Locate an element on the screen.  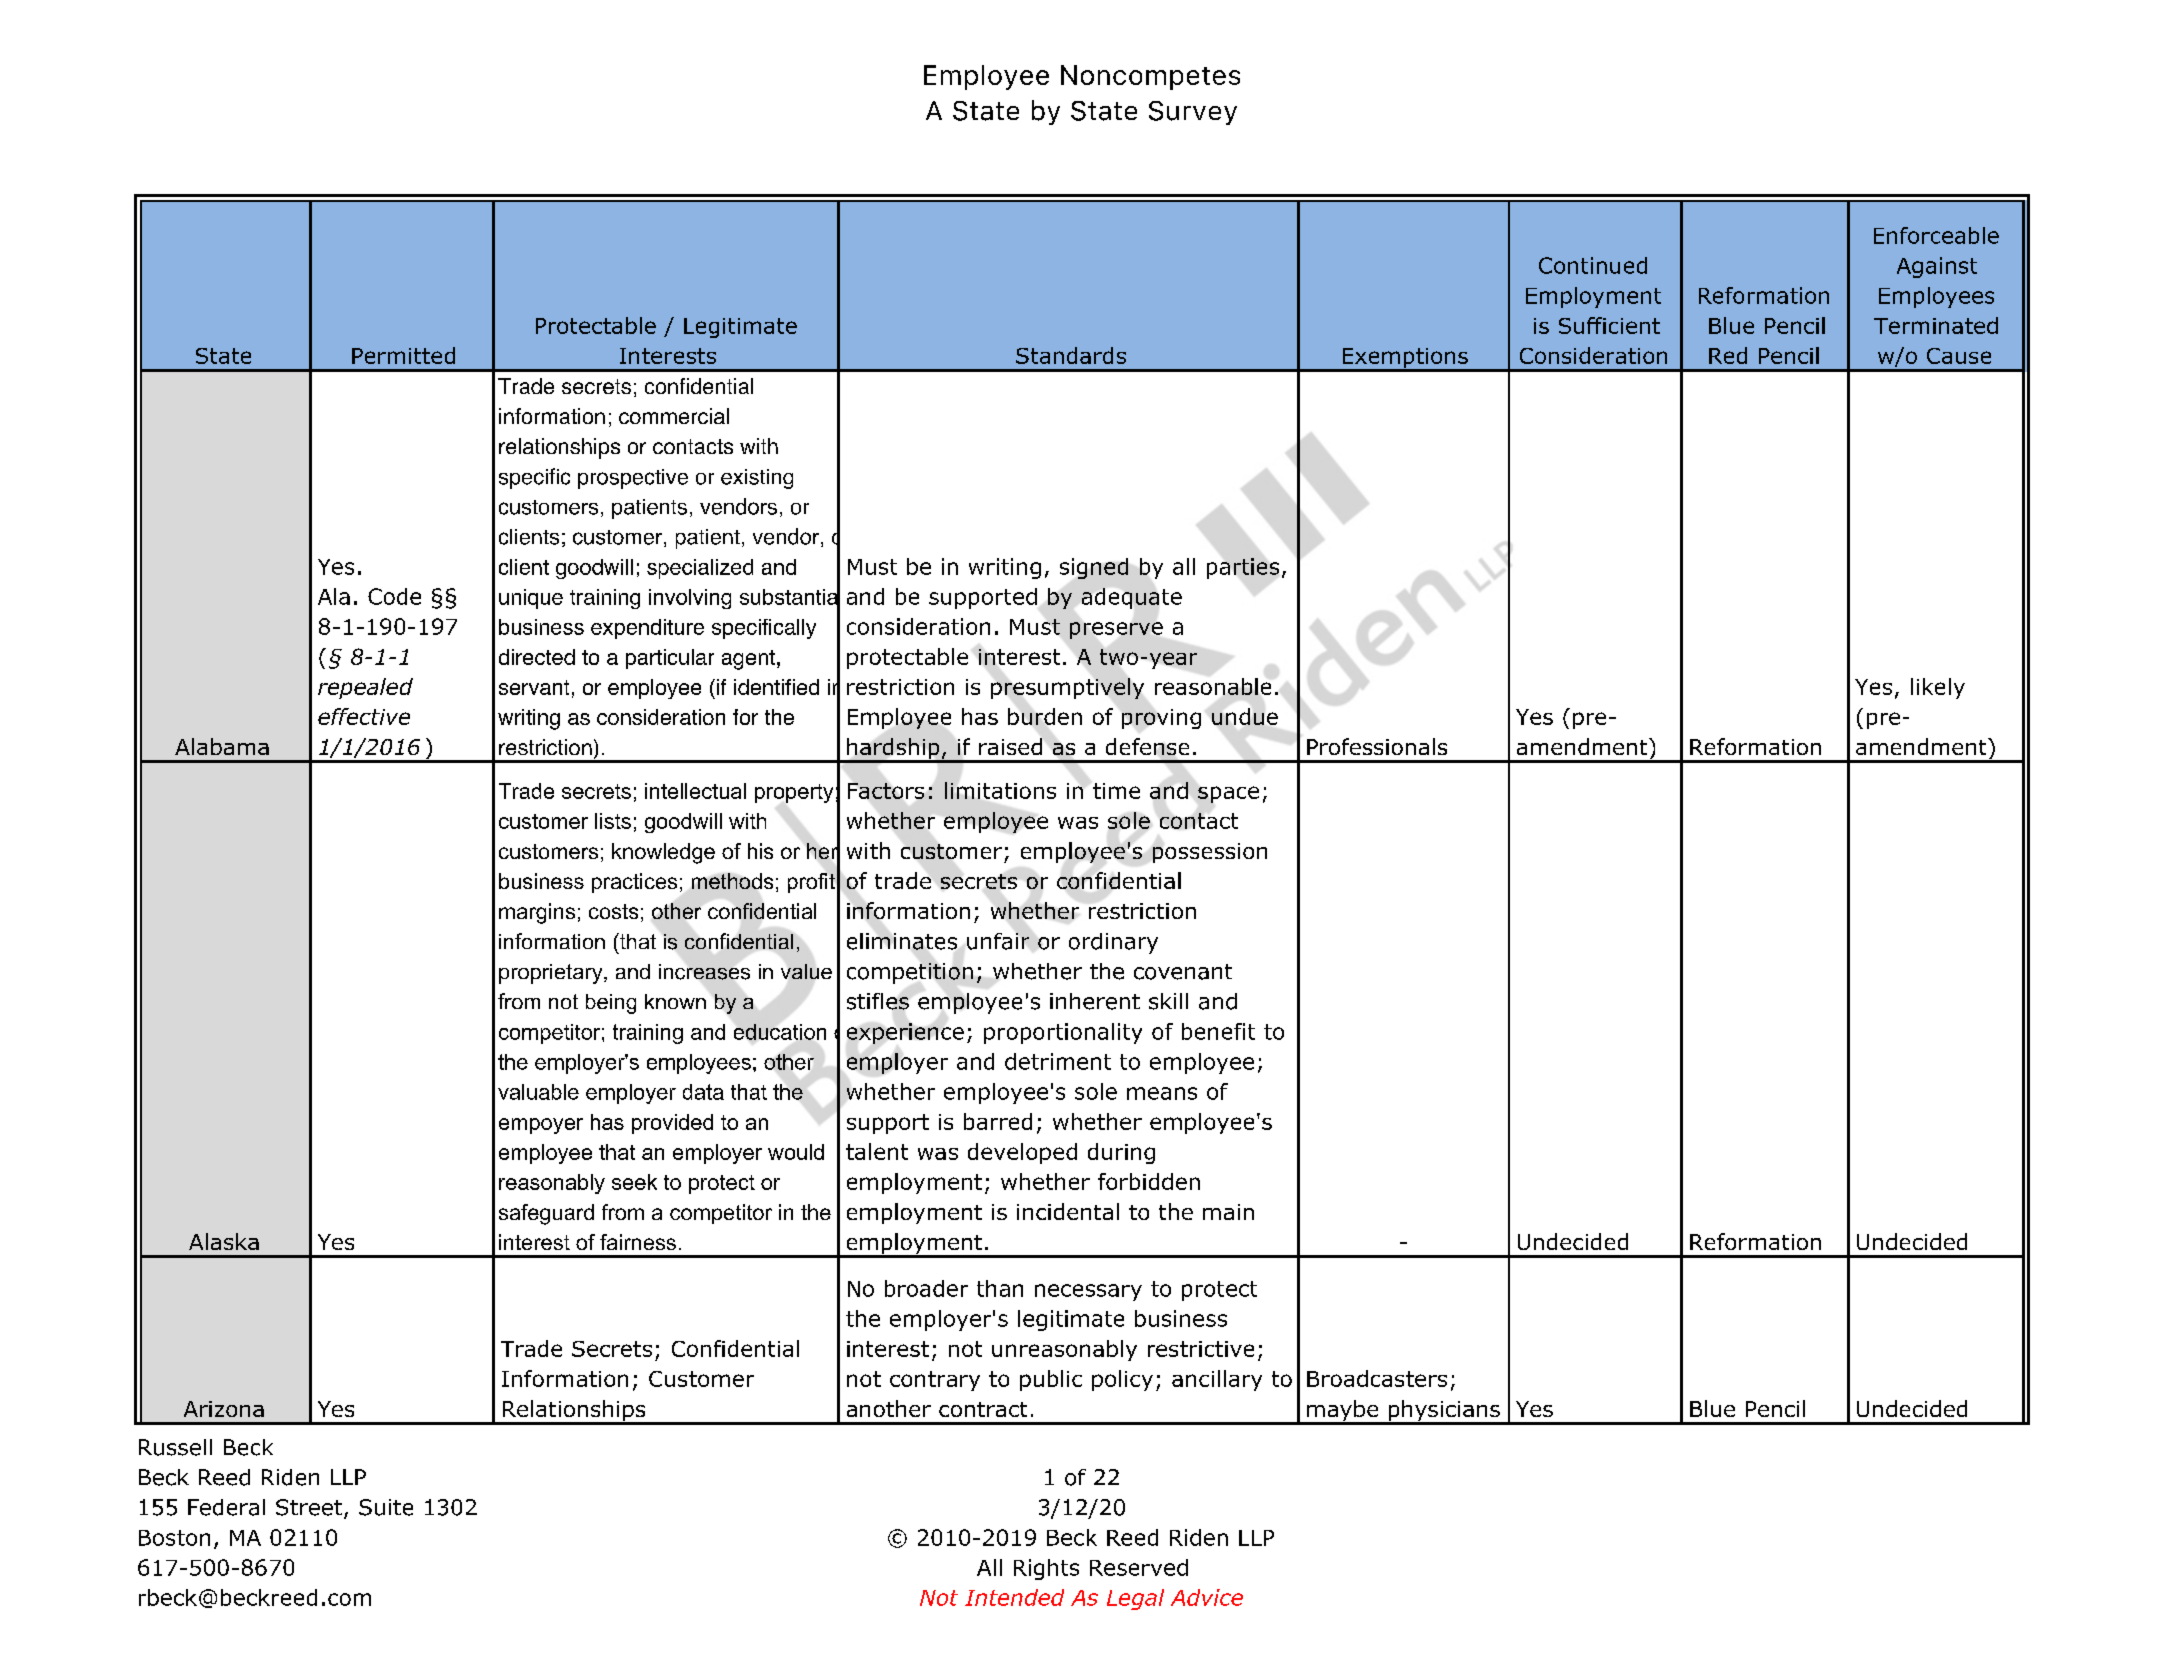
Rights is located at coordinates (1046, 1569).
